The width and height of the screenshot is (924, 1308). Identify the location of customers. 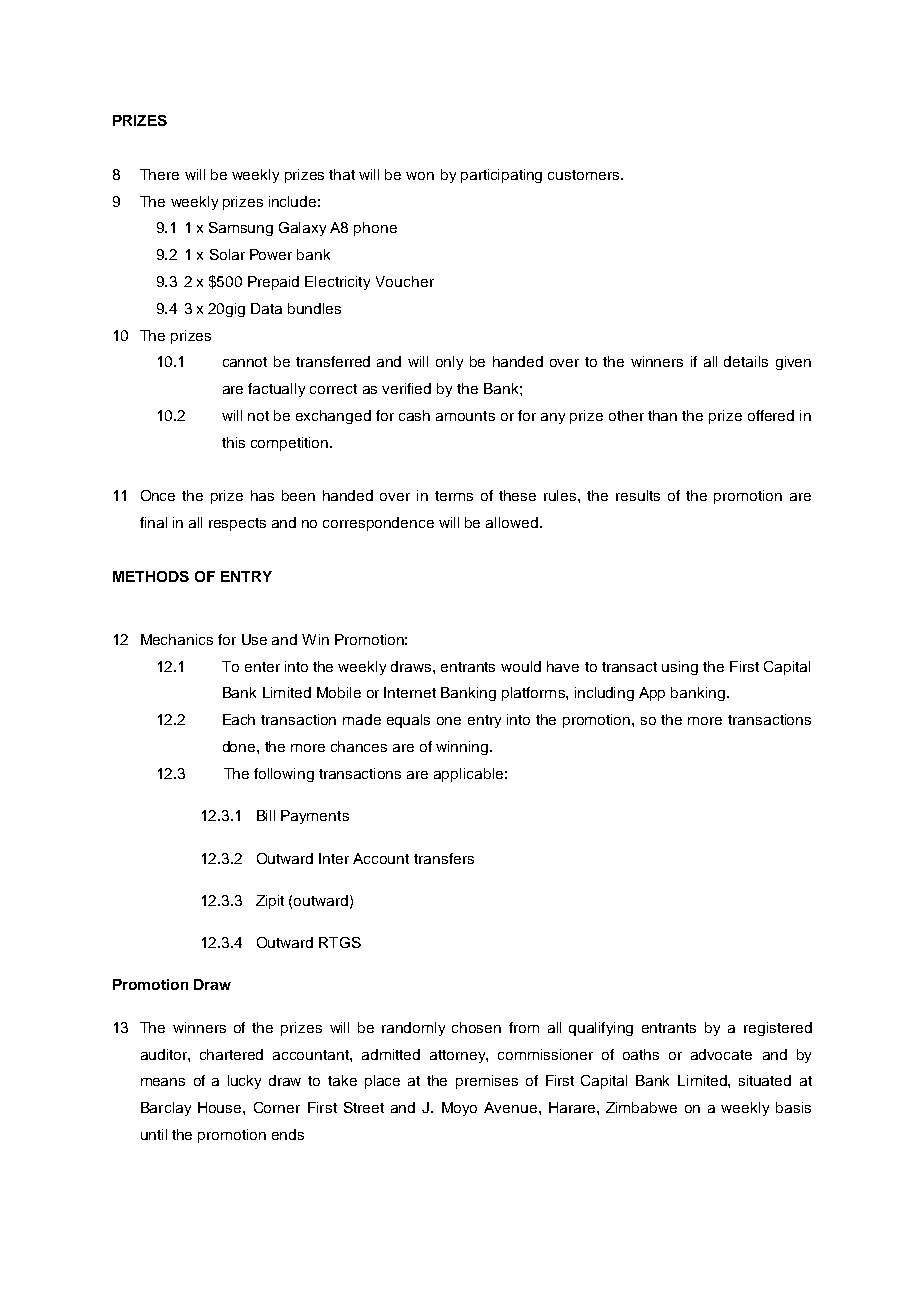
(585, 175).
